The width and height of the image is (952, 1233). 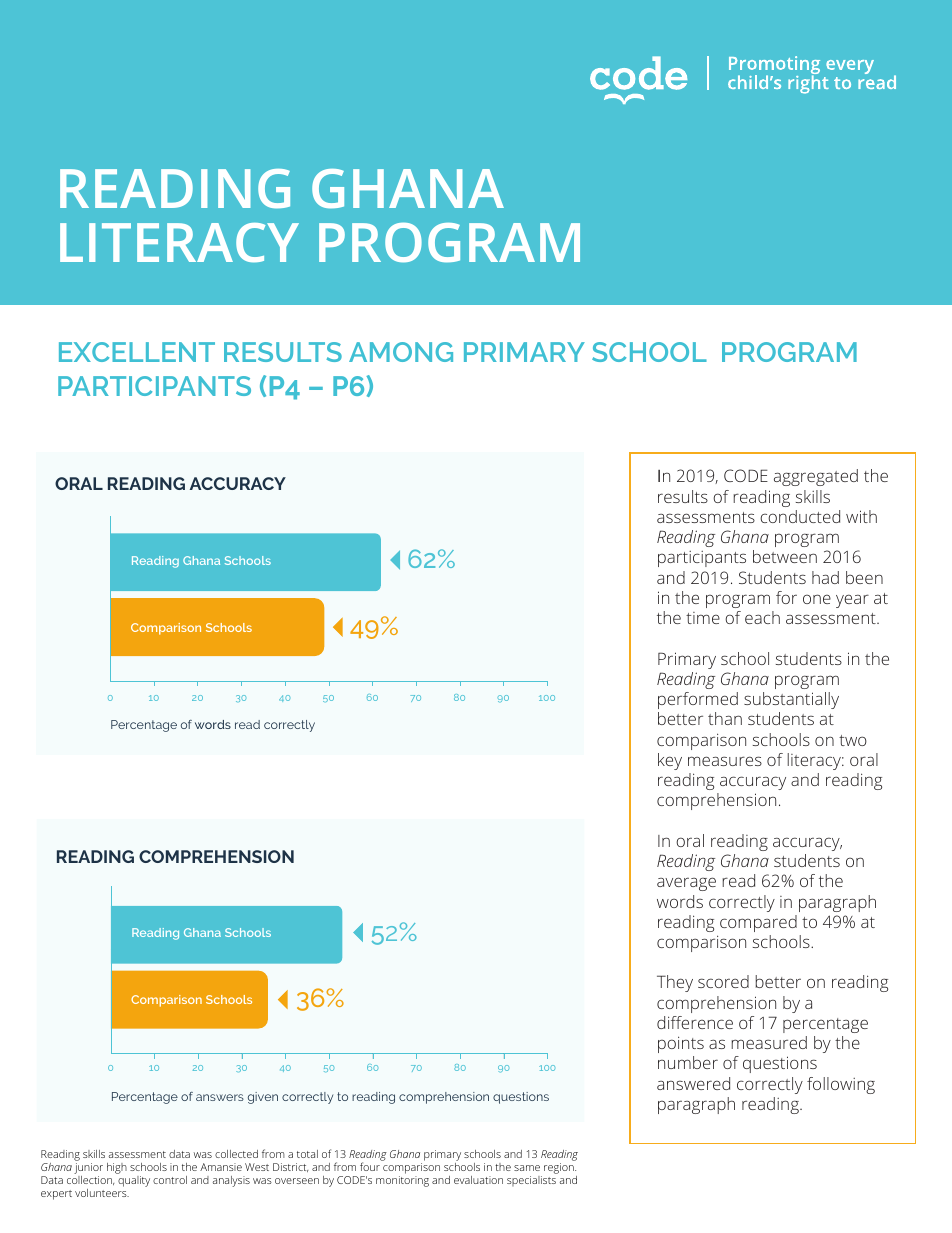 What do you see at coordinates (703, 618) in the image?
I see `time` at bounding box center [703, 618].
